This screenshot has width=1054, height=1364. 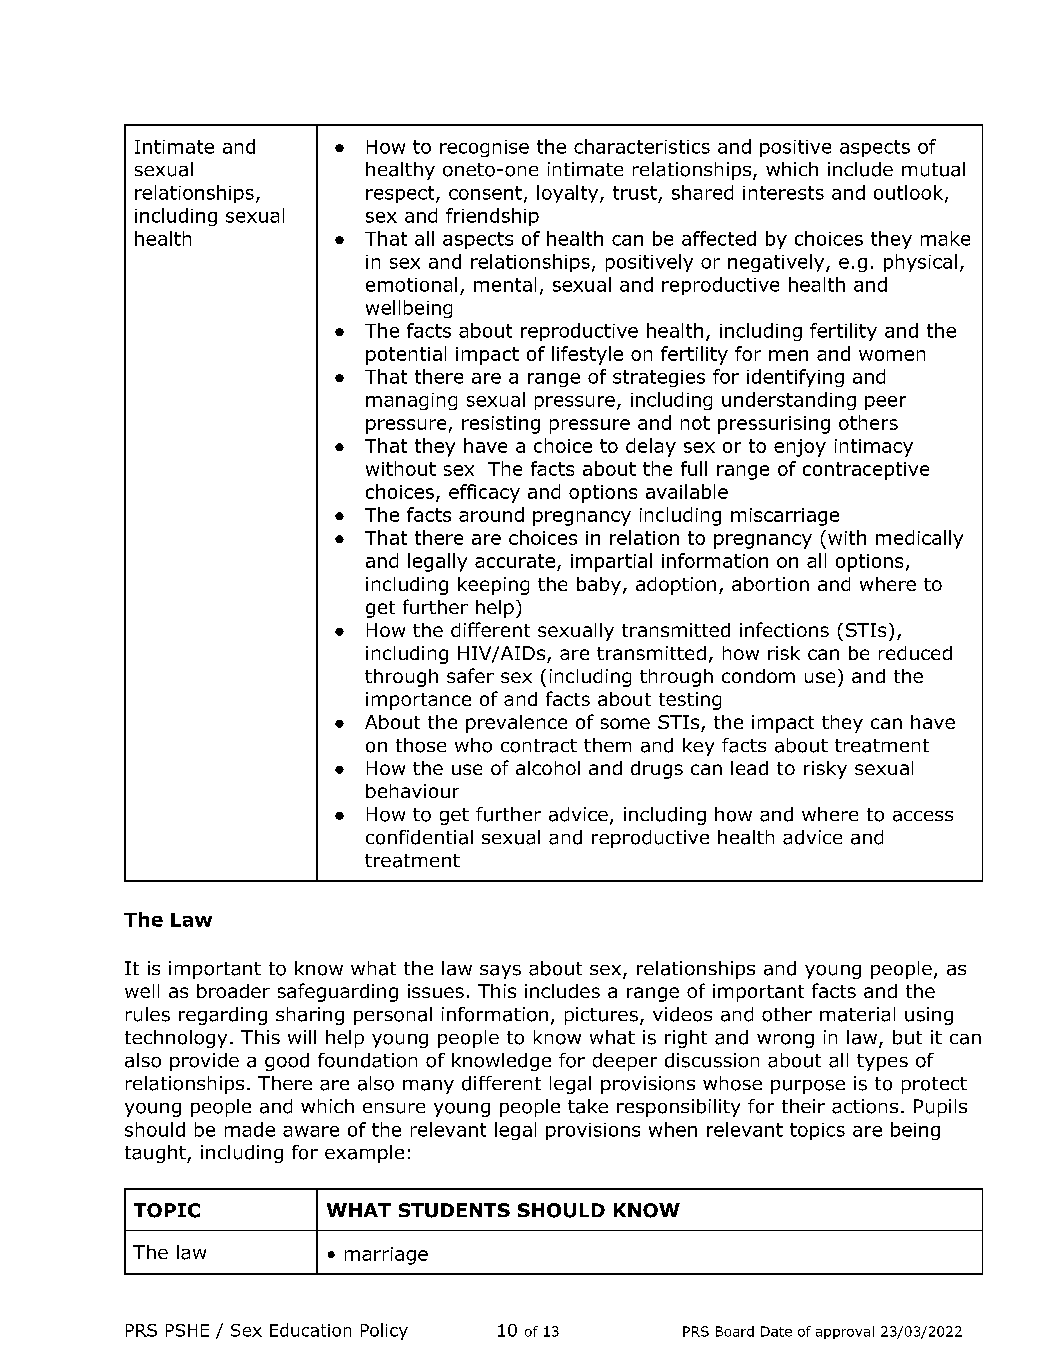 What do you see at coordinates (910, 193) in the screenshot?
I see `outlook` at bounding box center [910, 193].
